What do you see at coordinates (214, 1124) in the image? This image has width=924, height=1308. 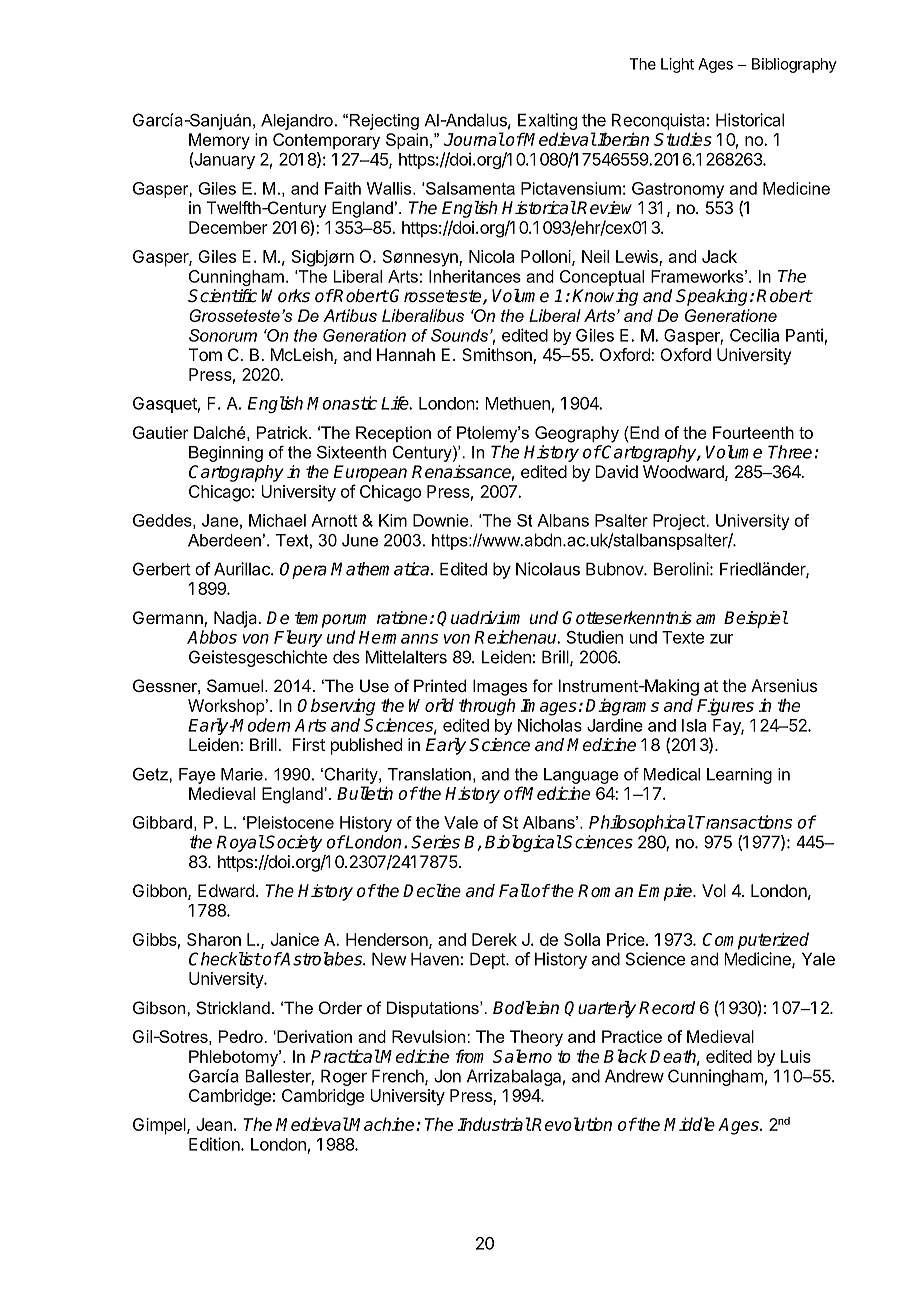 I see `Jean` at bounding box center [214, 1124].
